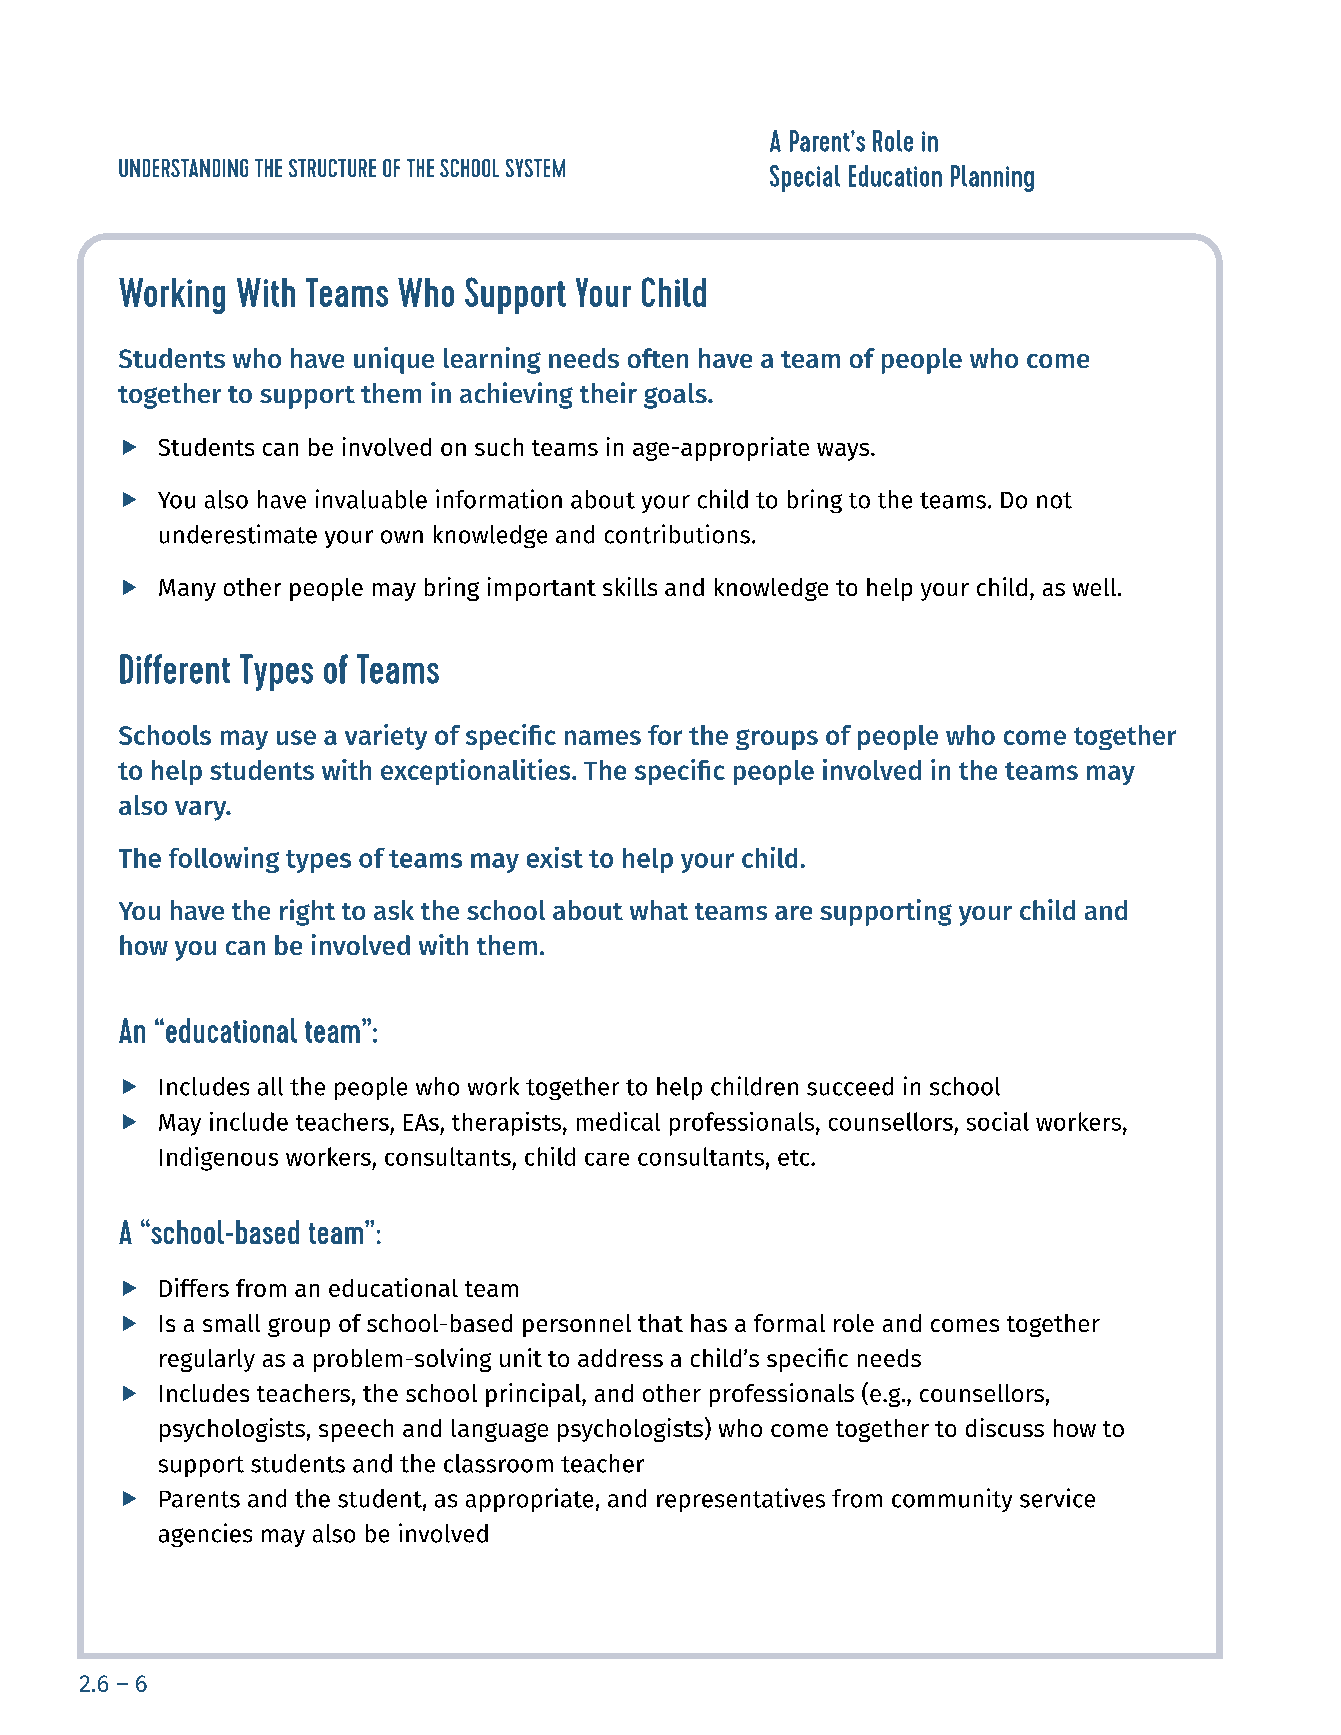  Describe the element at coordinates (741, 1500) in the screenshot. I see `representatives` at that location.
